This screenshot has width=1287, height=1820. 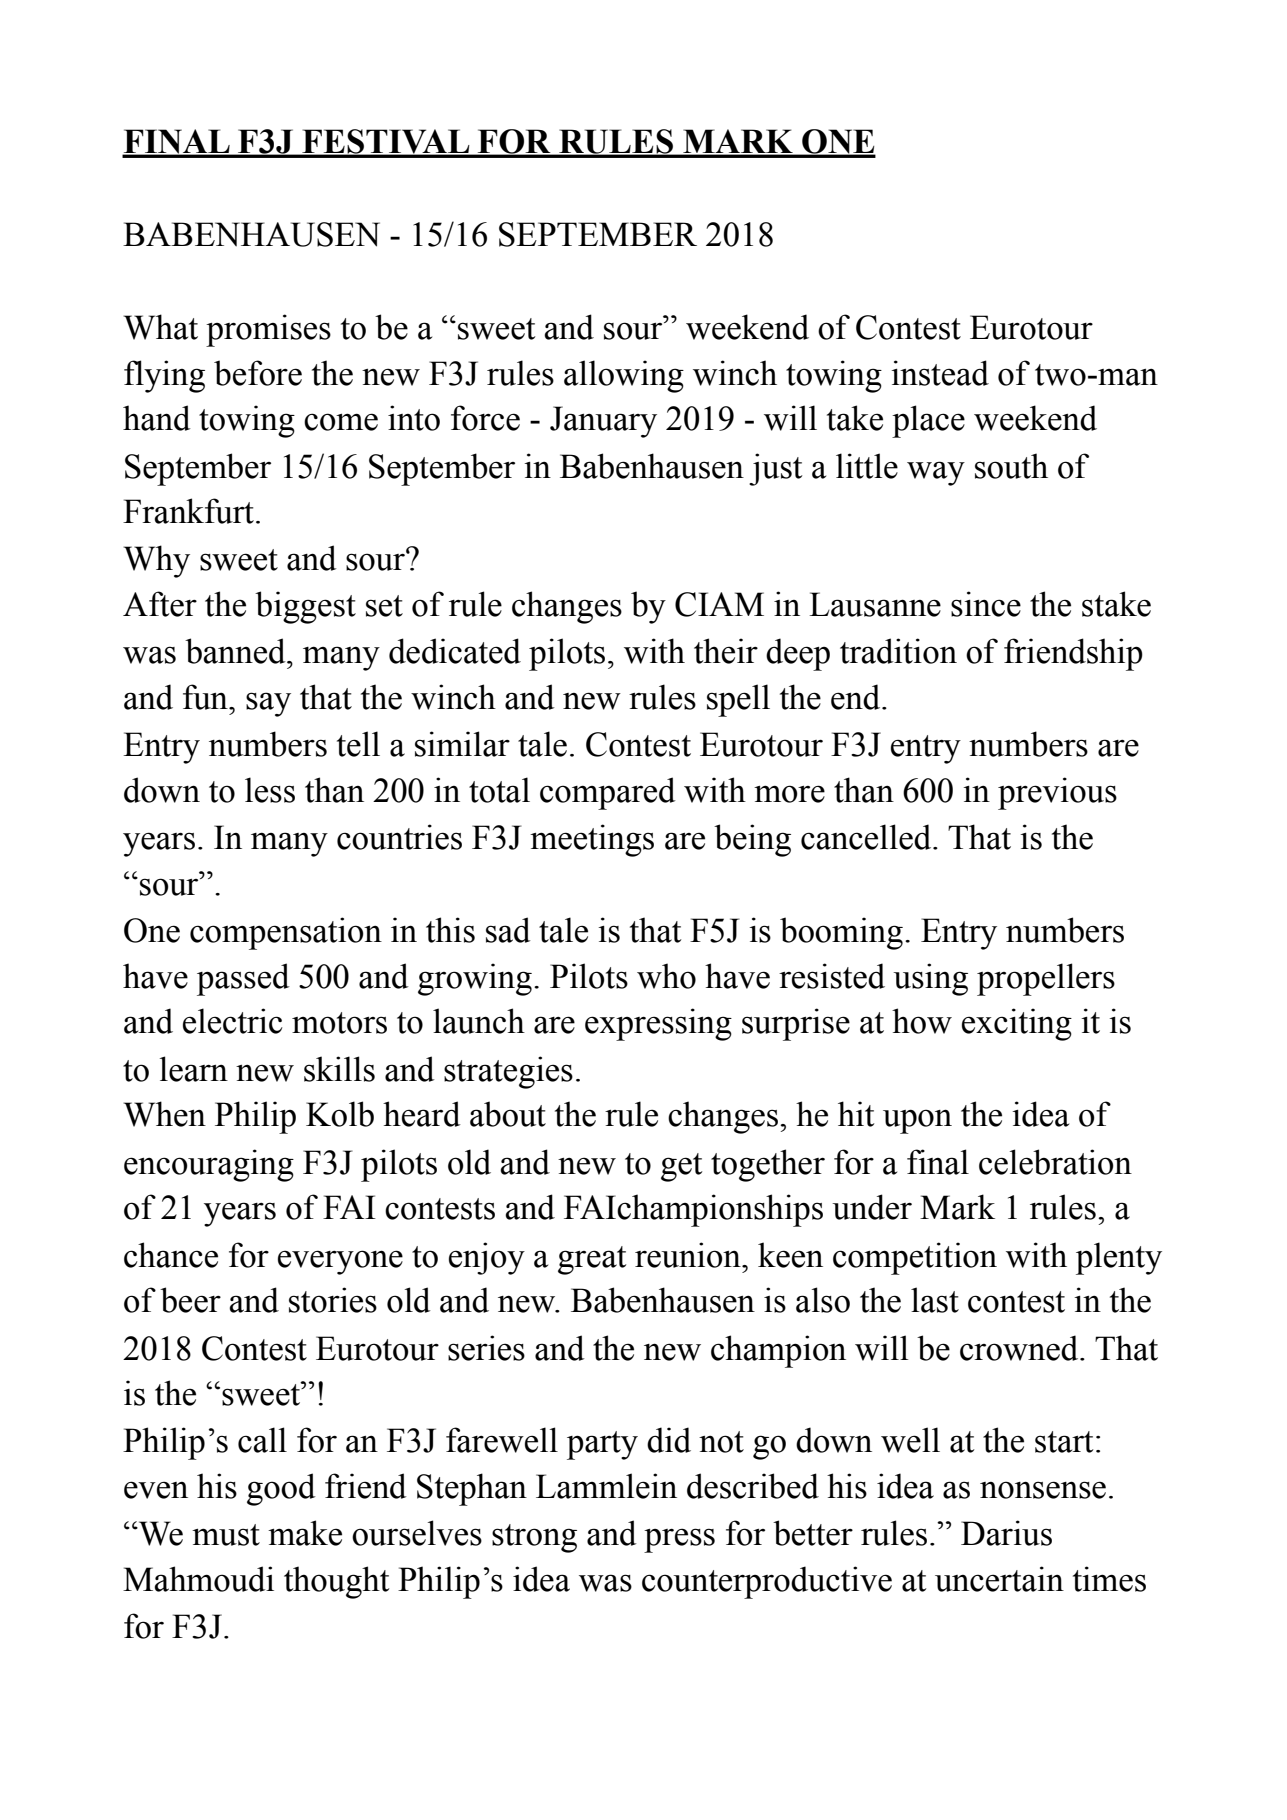 What do you see at coordinates (534, 1538) in the screenshot?
I see `strong` at bounding box center [534, 1538].
